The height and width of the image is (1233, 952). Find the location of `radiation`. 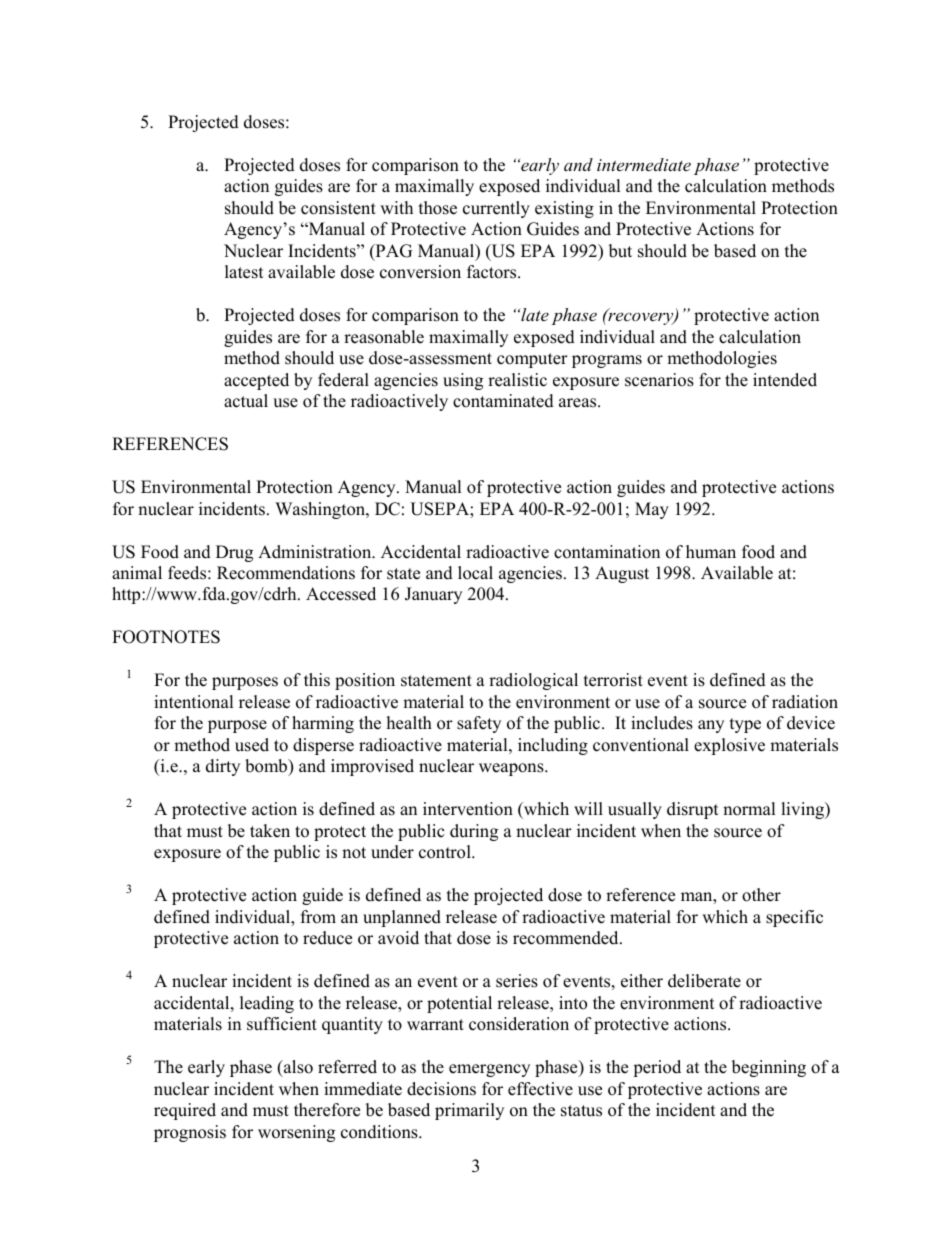

radiation is located at coordinates (805, 702).
